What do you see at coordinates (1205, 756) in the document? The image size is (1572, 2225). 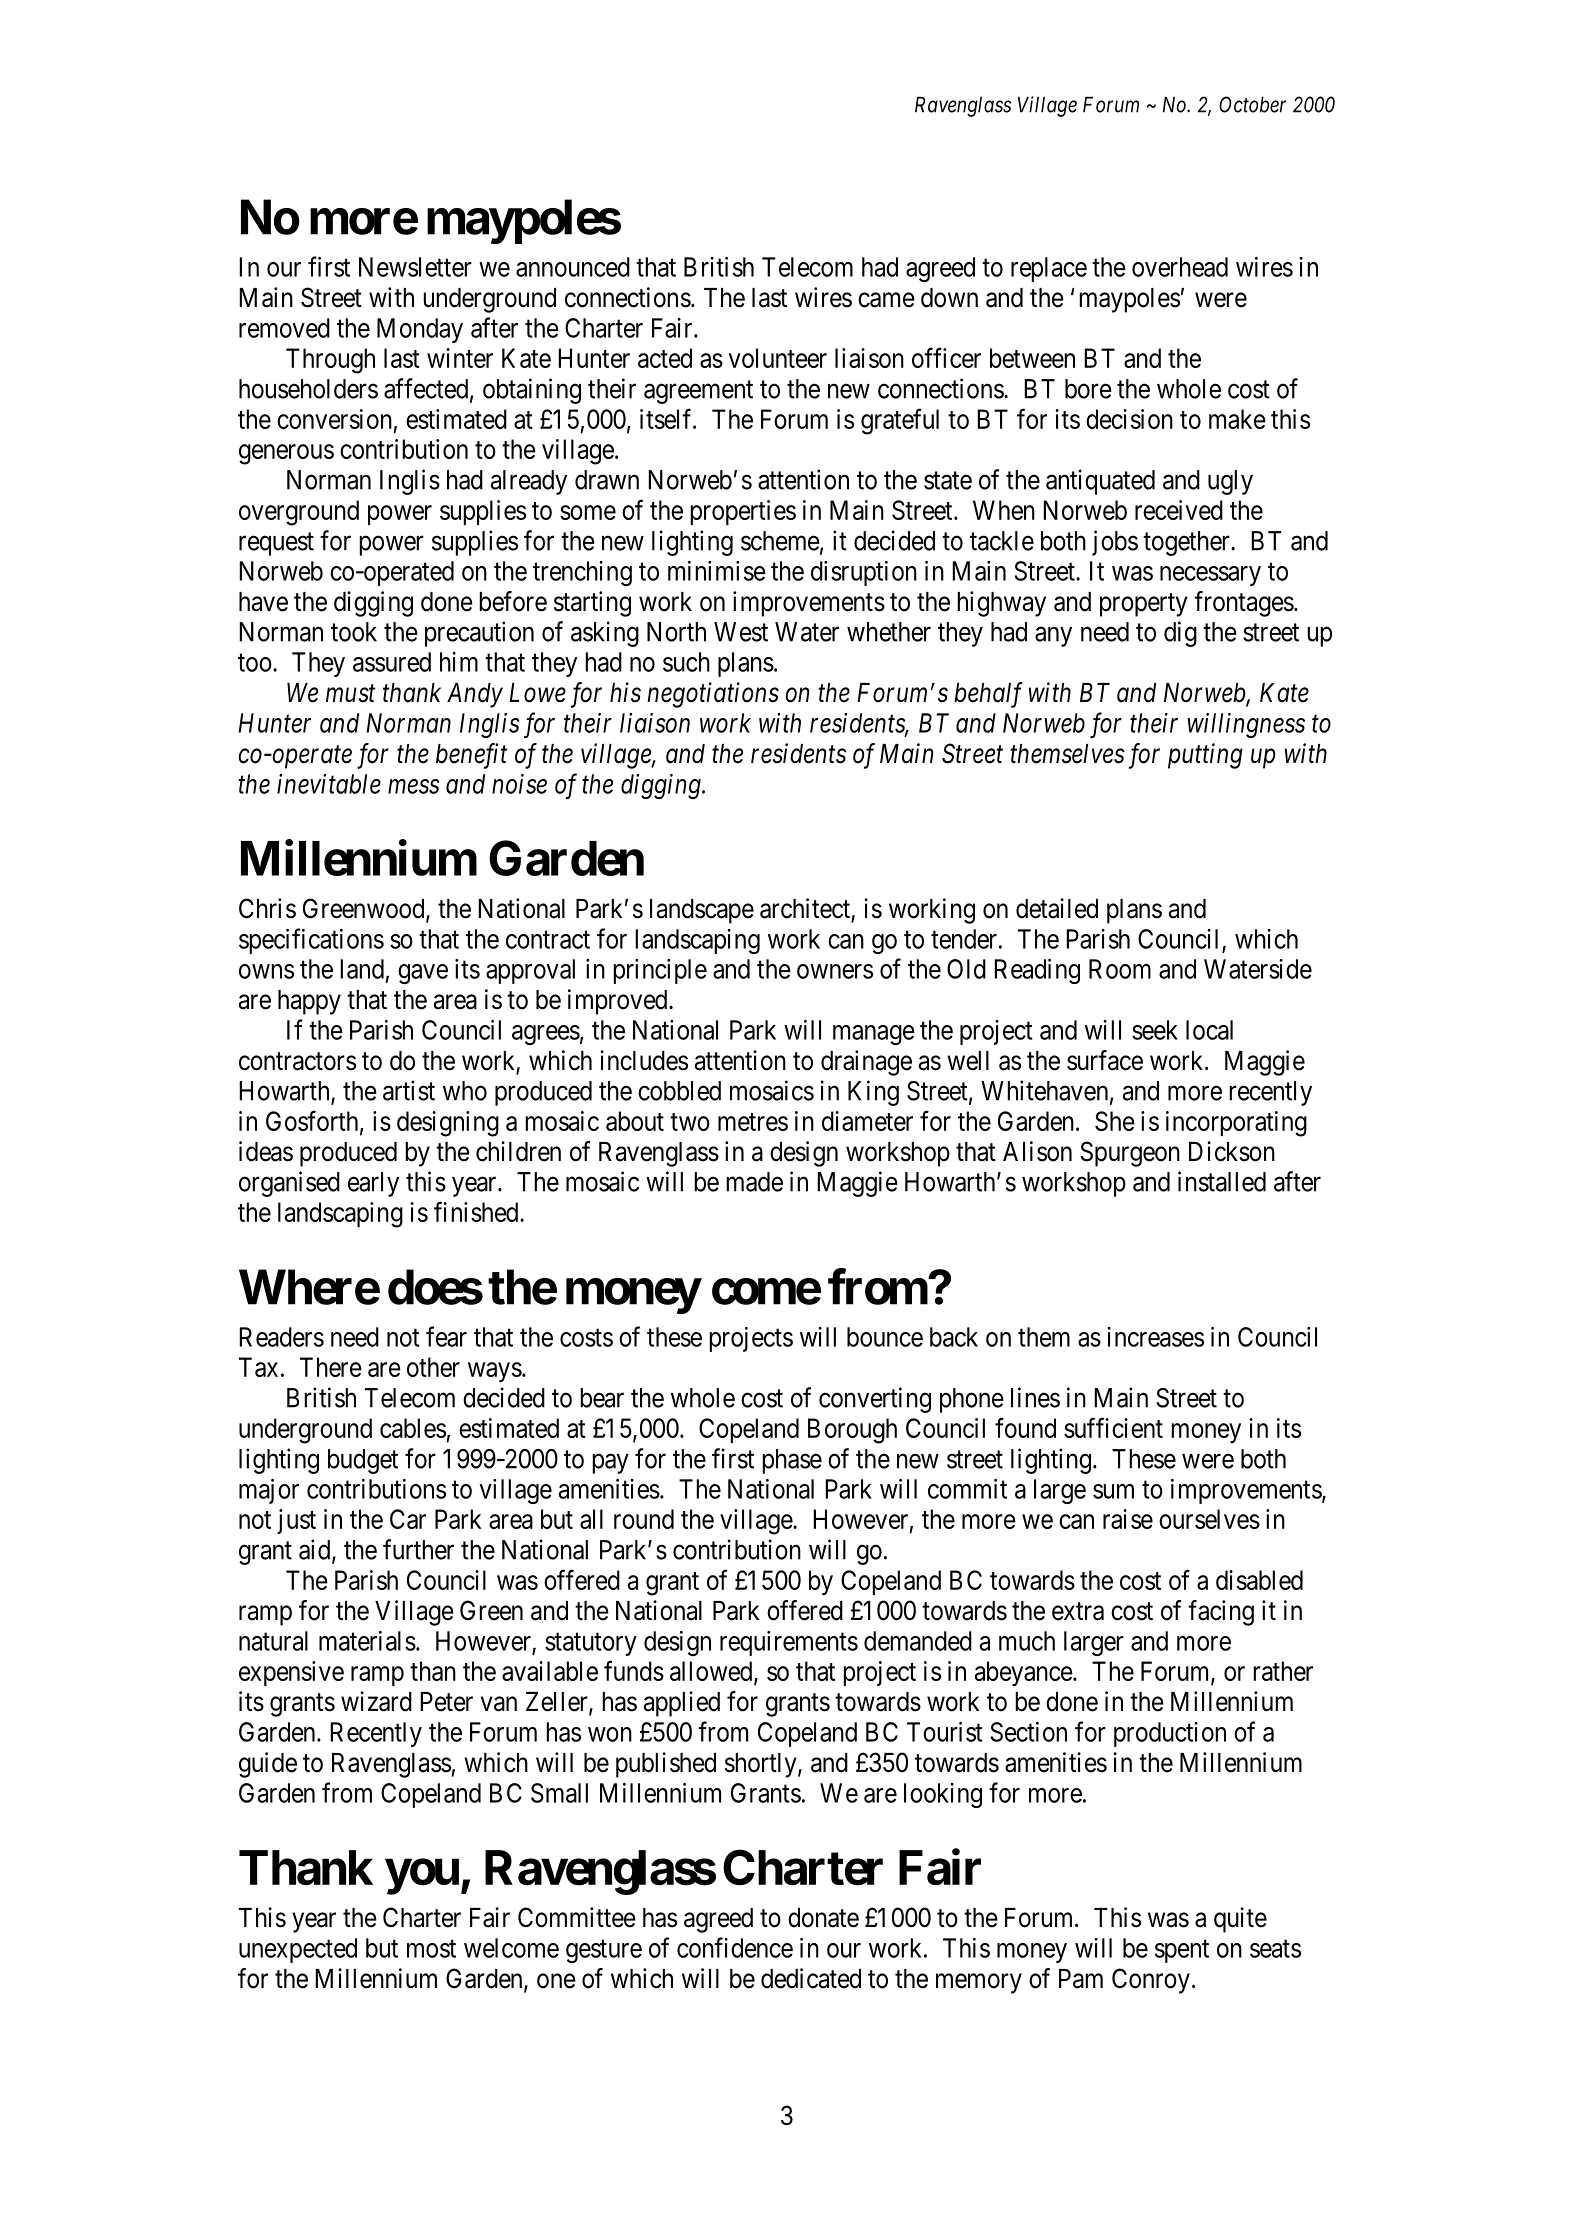 I see `putting` at bounding box center [1205, 756].
